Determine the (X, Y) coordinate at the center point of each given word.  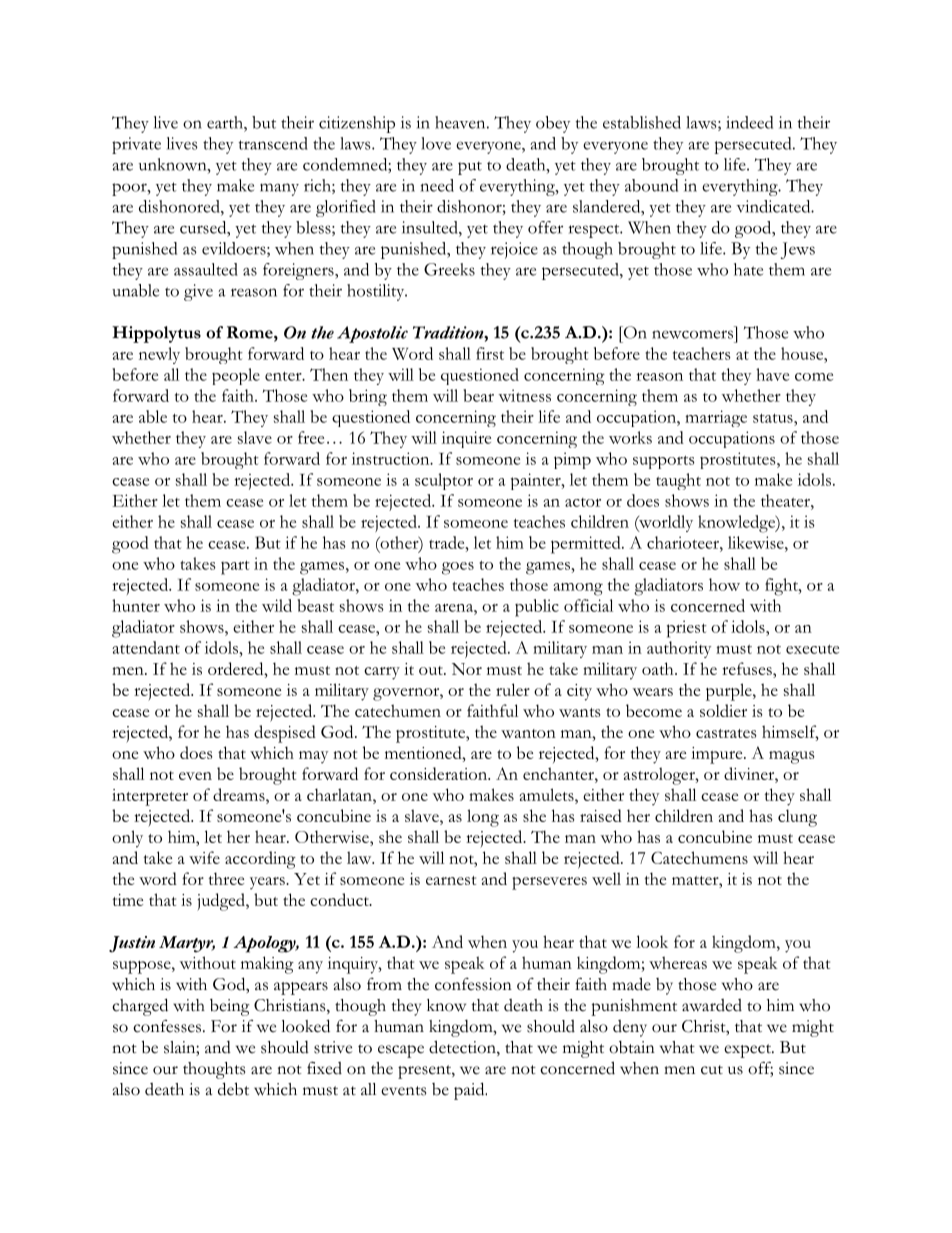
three (226, 878)
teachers (702, 353)
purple (729, 692)
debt (233, 1089)
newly (159, 355)
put (470, 168)
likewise (756, 542)
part (235, 567)
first (490, 353)
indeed (749, 122)
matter (696, 880)
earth (226, 122)
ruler (513, 689)
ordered (237, 668)
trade (448, 542)
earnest (451, 880)
